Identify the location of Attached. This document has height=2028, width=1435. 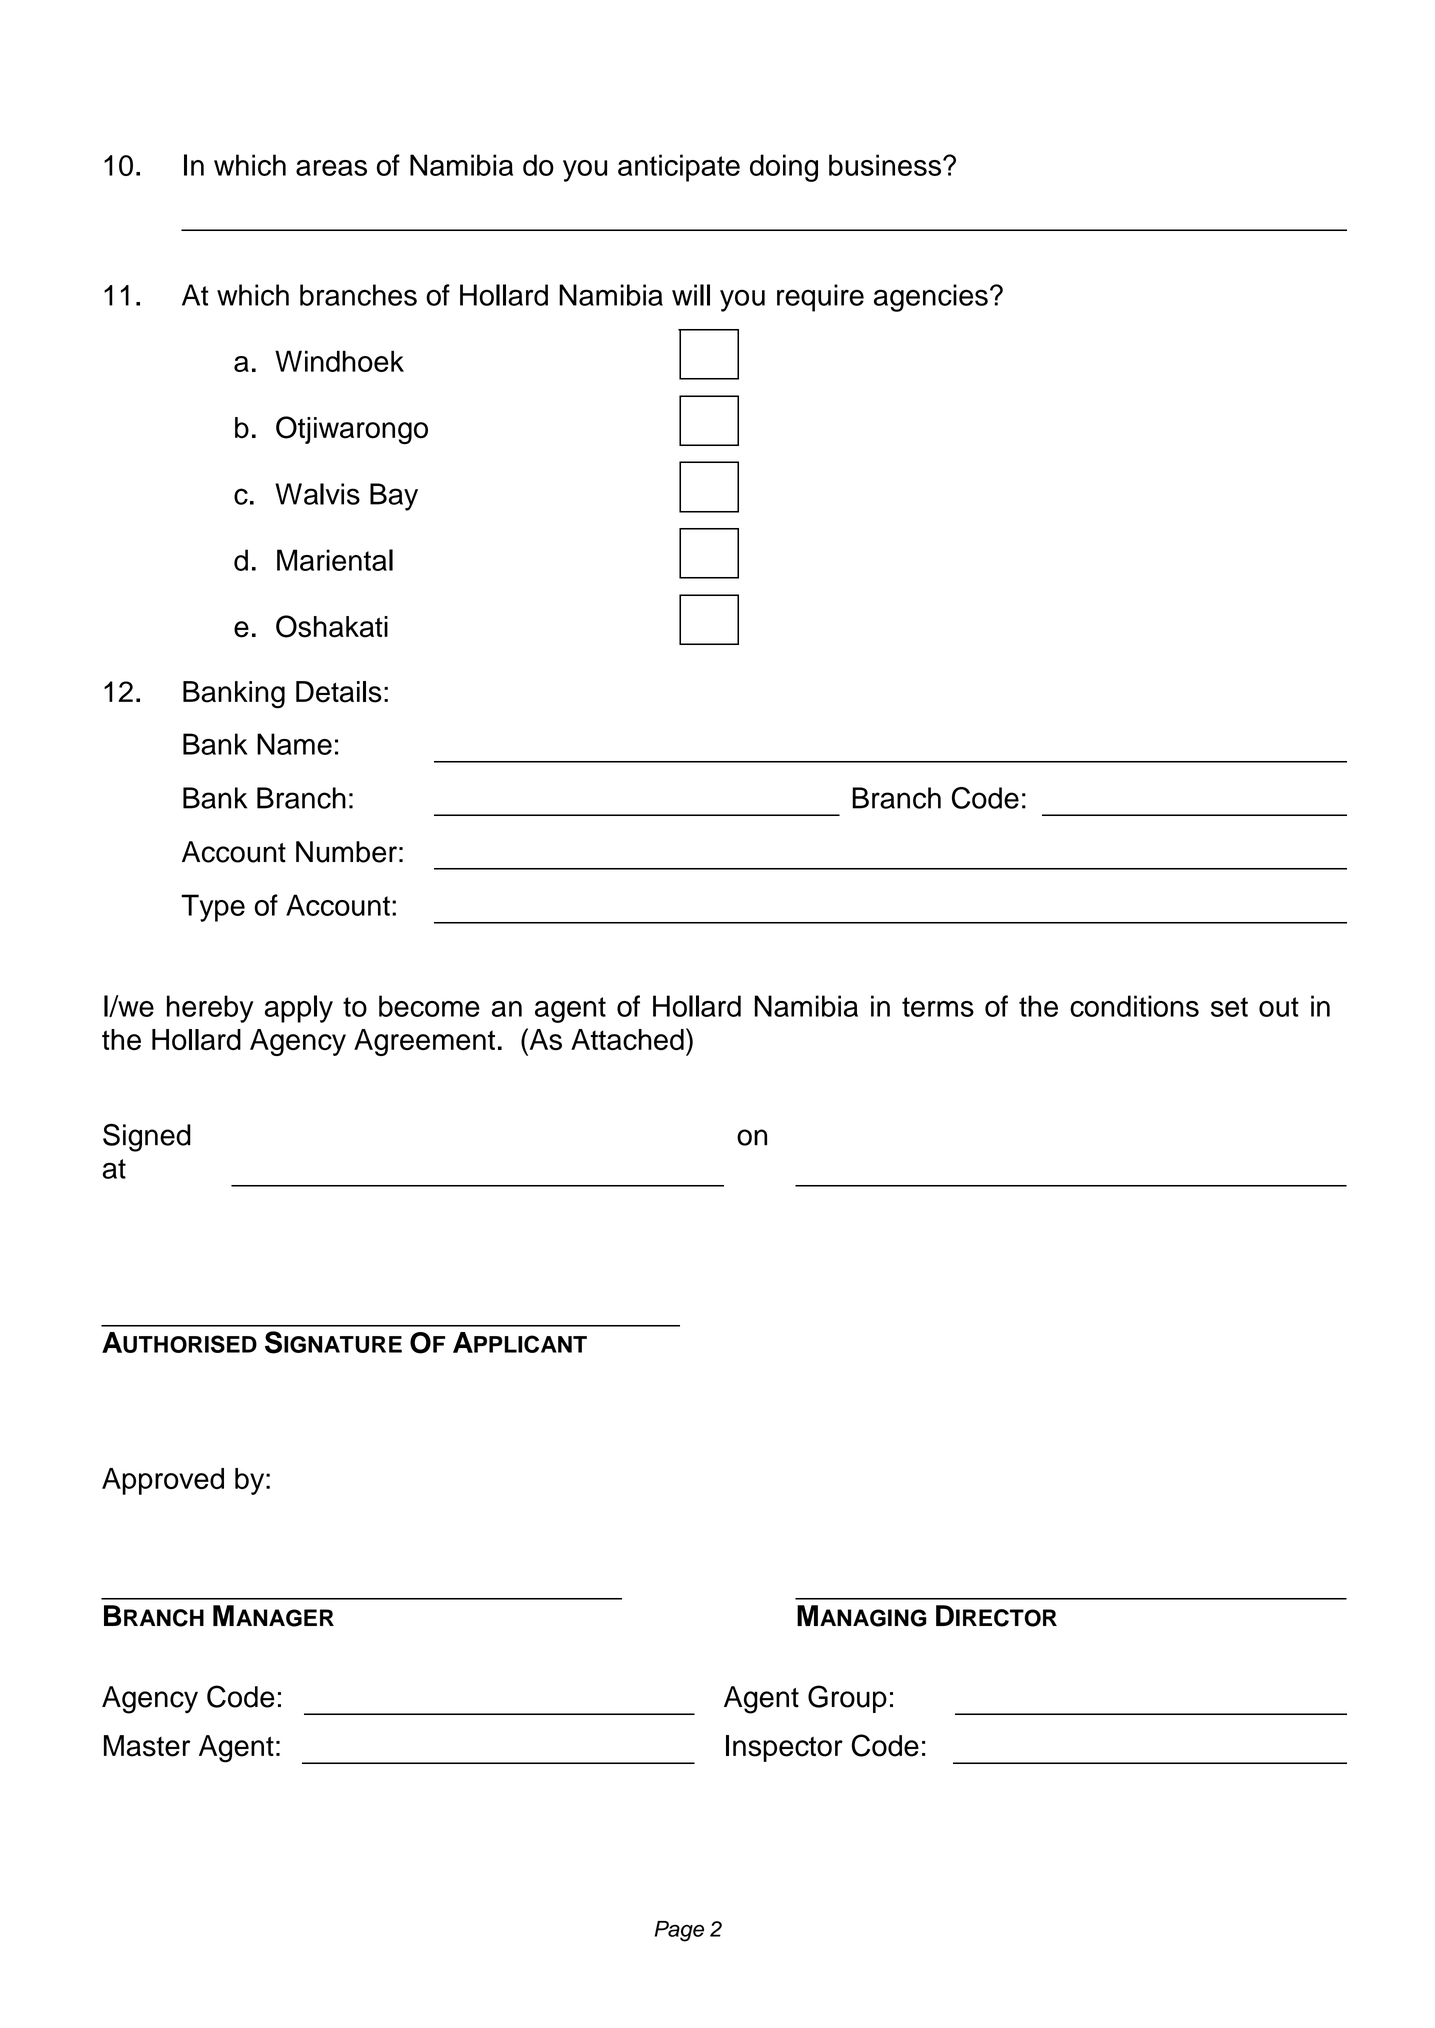
(627, 1040).
